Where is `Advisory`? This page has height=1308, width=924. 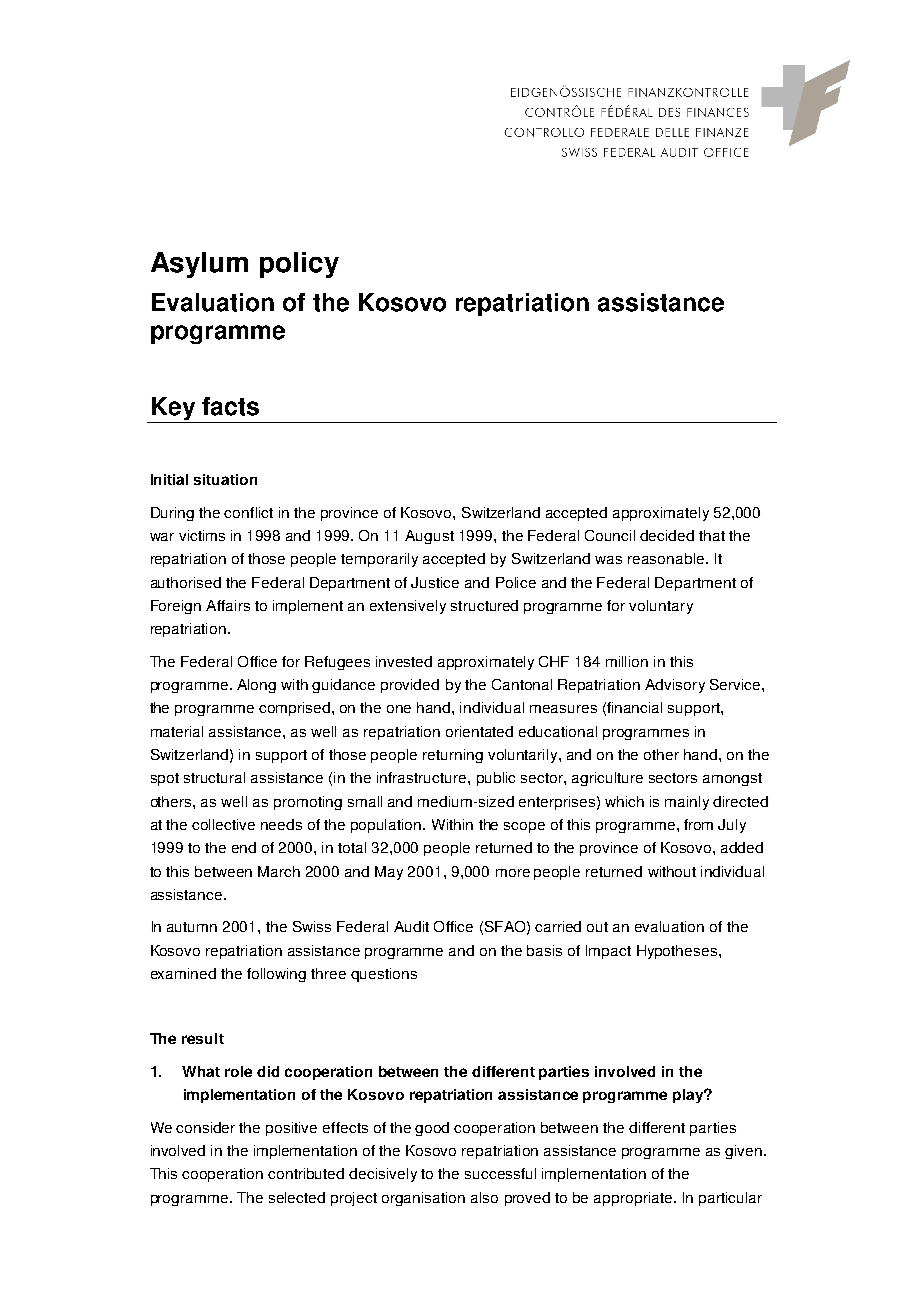 Advisory is located at coordinates (675, 686).
